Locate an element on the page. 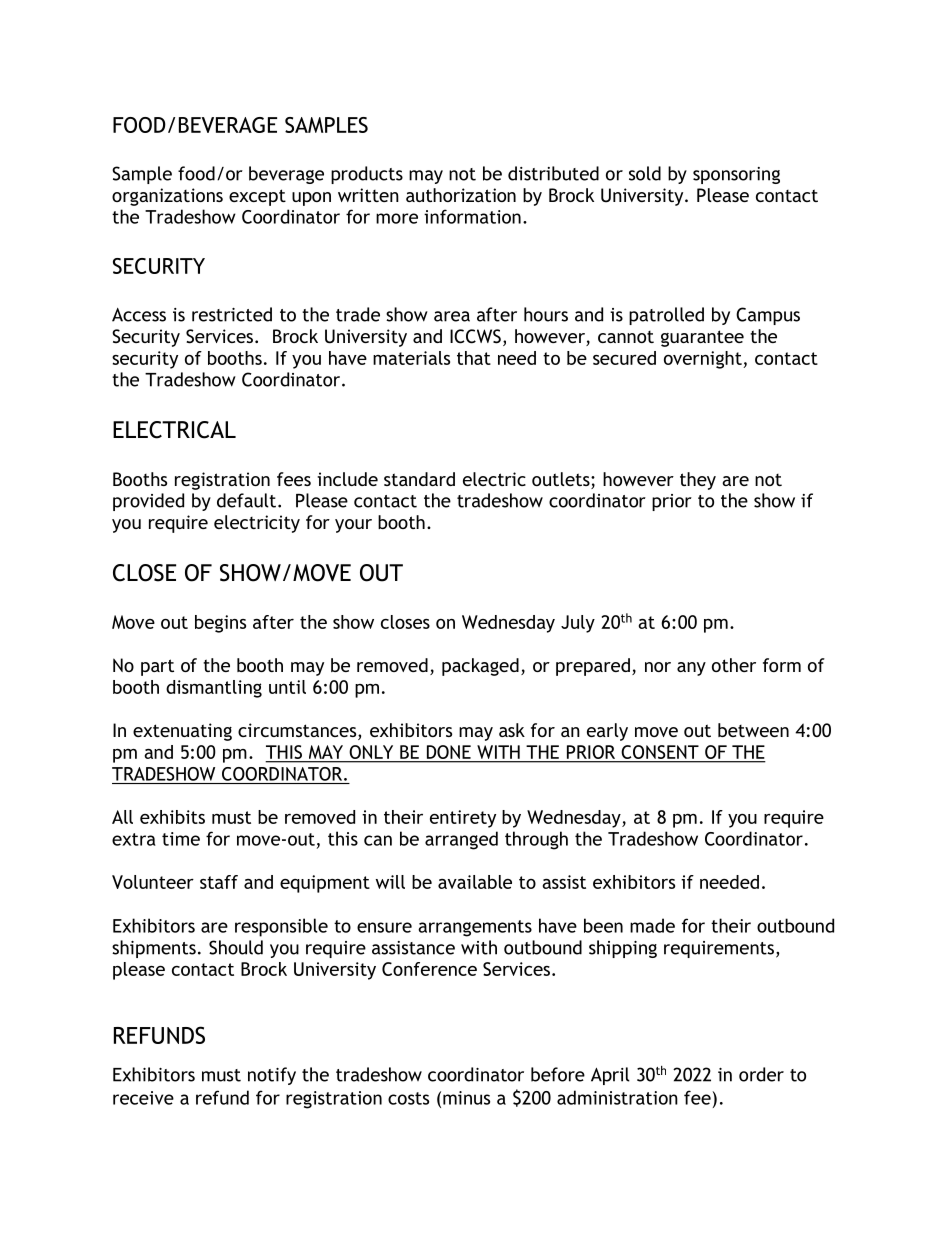  sponsoring is located at coordinates (736, 175).
